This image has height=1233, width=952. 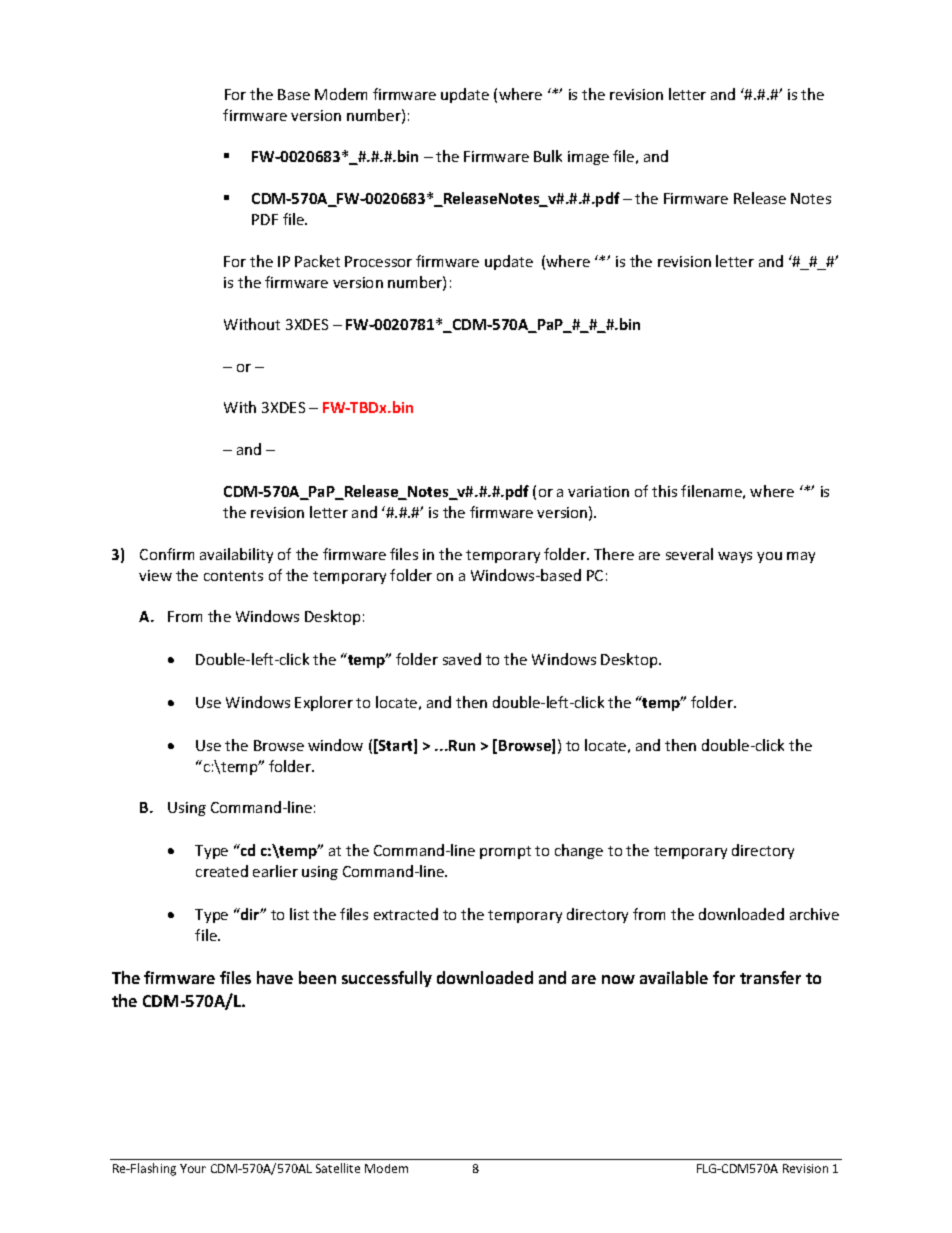 I want to click on Satellite, so click(x=338, y=1168).
